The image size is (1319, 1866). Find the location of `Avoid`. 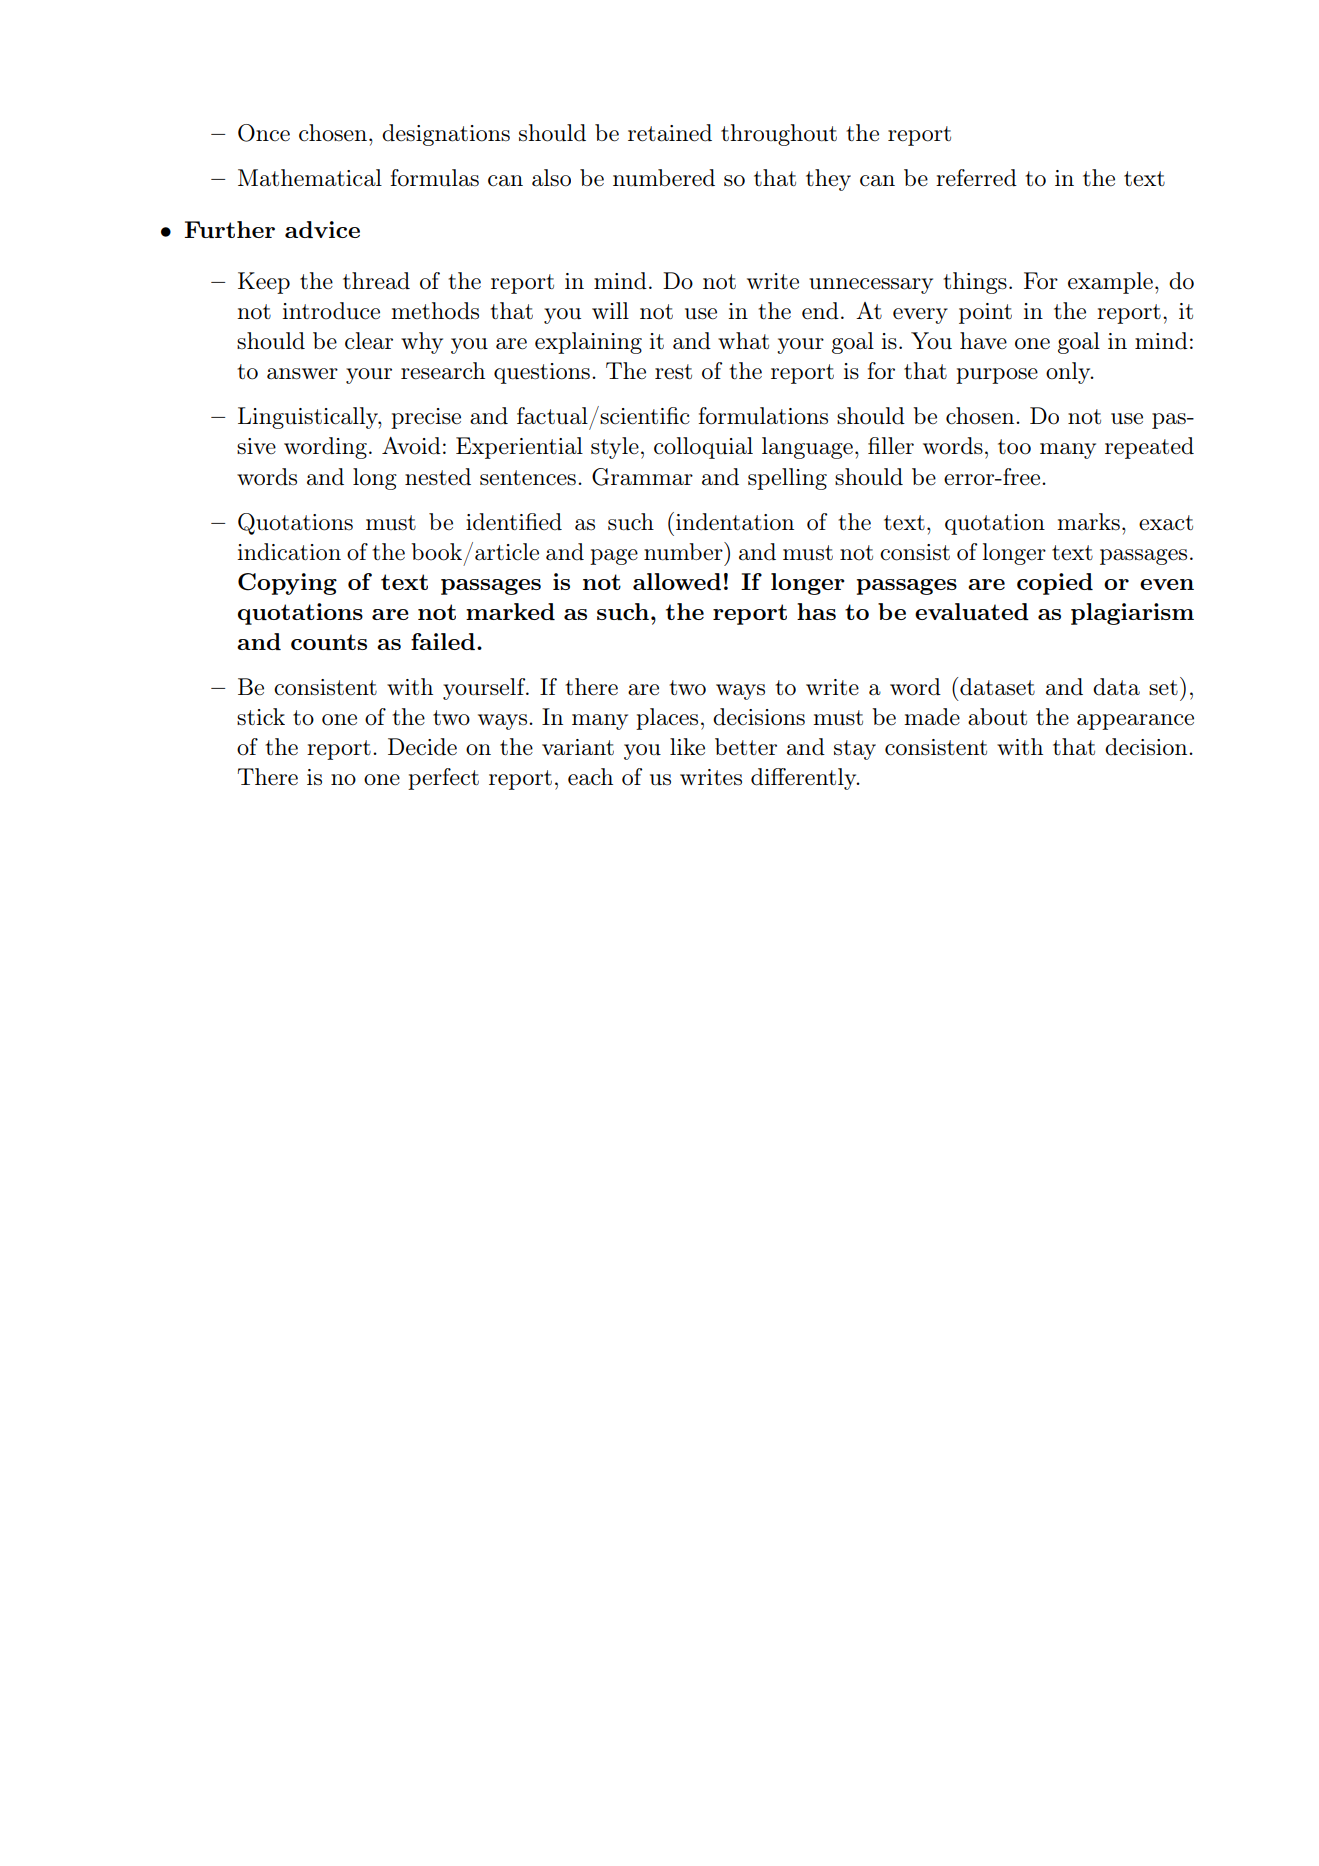

Avoid is located at coordinates (411, 446).
